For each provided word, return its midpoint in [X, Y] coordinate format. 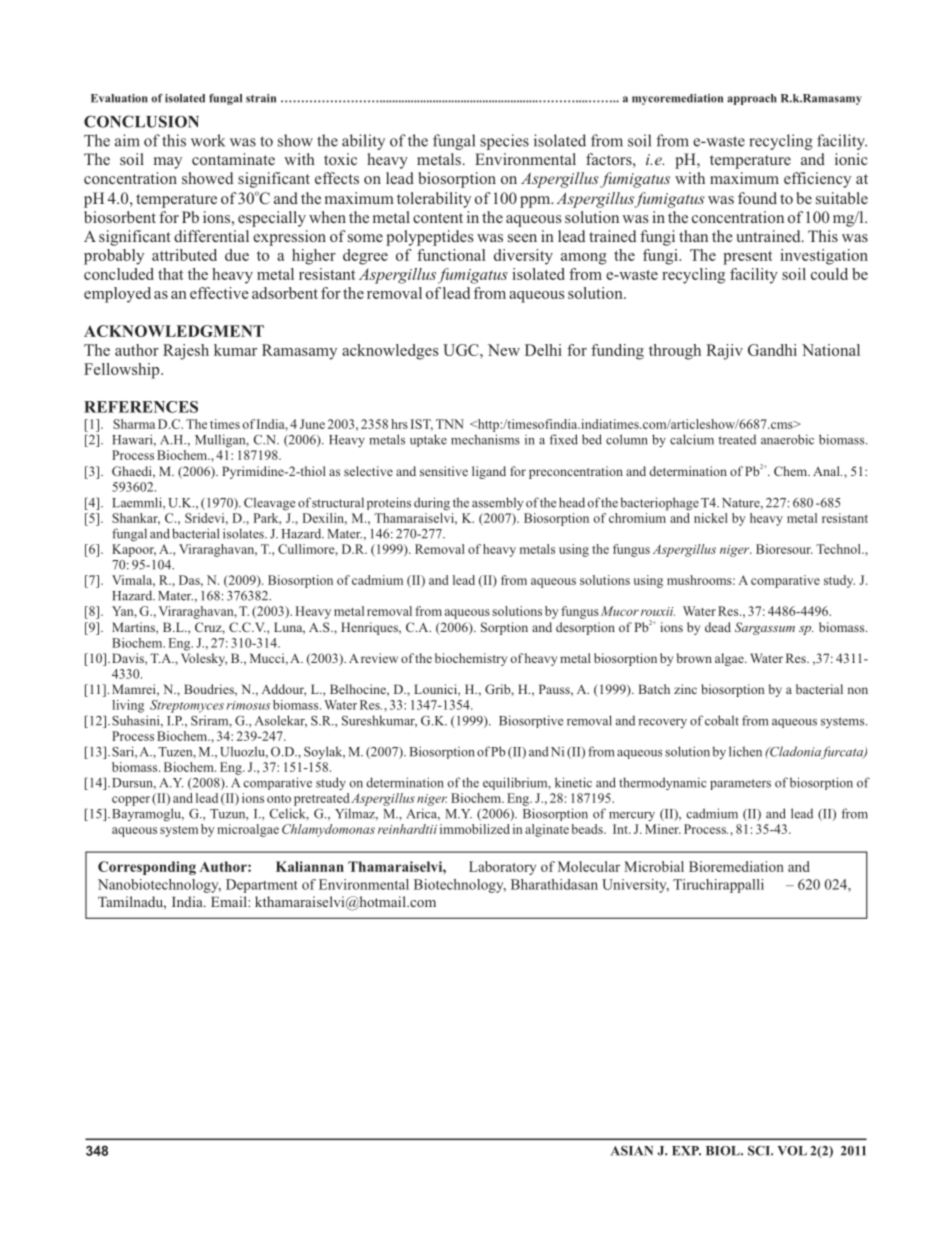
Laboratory [502, 868]
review [378, 658]
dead [718, 627]
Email [230, 901]
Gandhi [772, 350]
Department [262, 886]
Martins [134, 627]
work [208, 140]
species [504, 142]
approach [752, 99]
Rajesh [186, 352]
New [504, 350]
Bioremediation [736, 866]
